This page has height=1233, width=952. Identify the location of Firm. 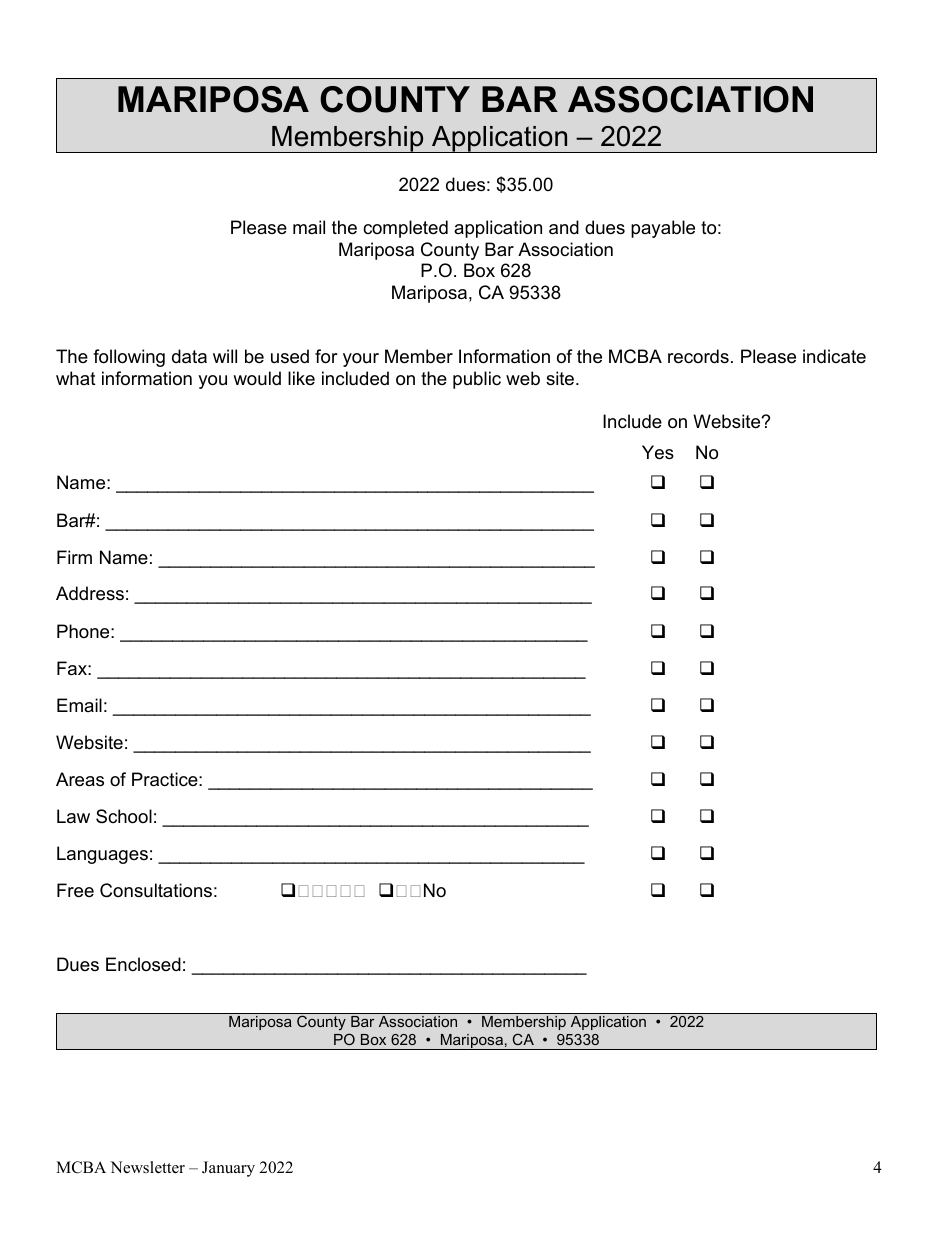
(74, 557).
